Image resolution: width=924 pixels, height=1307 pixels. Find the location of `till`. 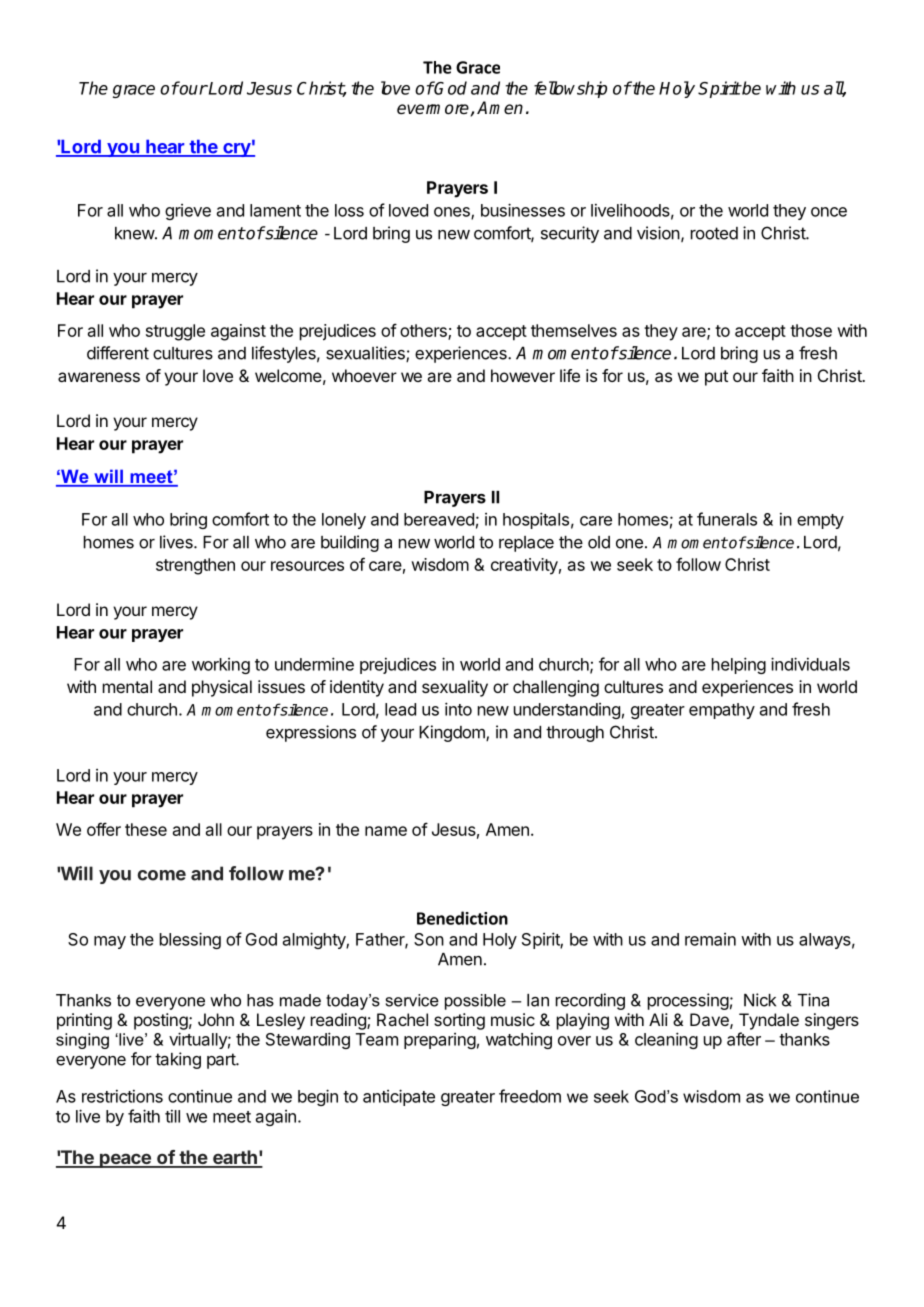

till is located at coordinates (172, 1116).
